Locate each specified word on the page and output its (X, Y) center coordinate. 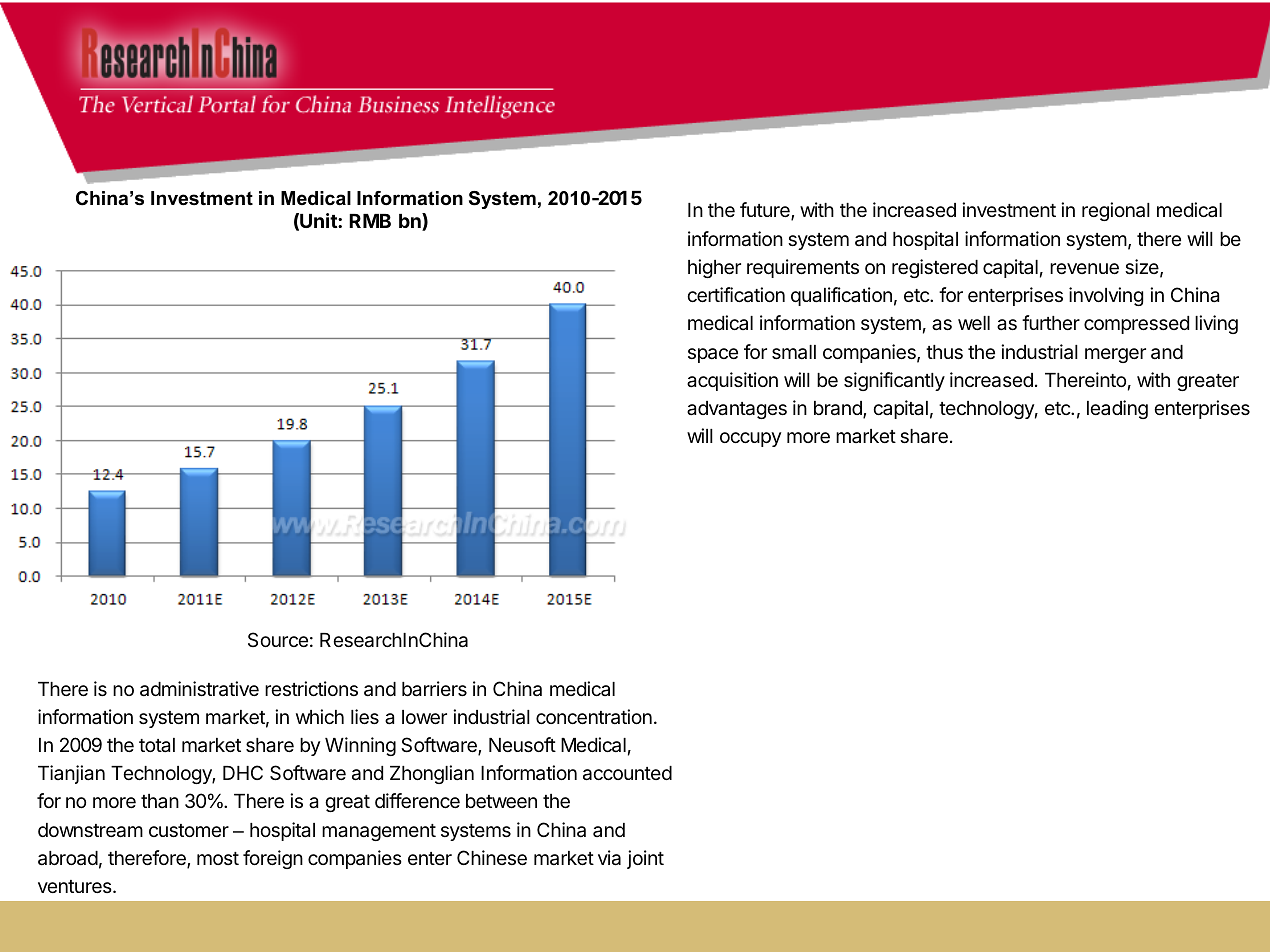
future (766, 211)
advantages (737, 410)
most (218, 858)
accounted (627, 773)
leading (1117, 409)
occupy (750, 439)
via (609, 858)
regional (1116, 211)
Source (278, 639)
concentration (594, 717)
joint (645, 859)
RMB (370, 221)
